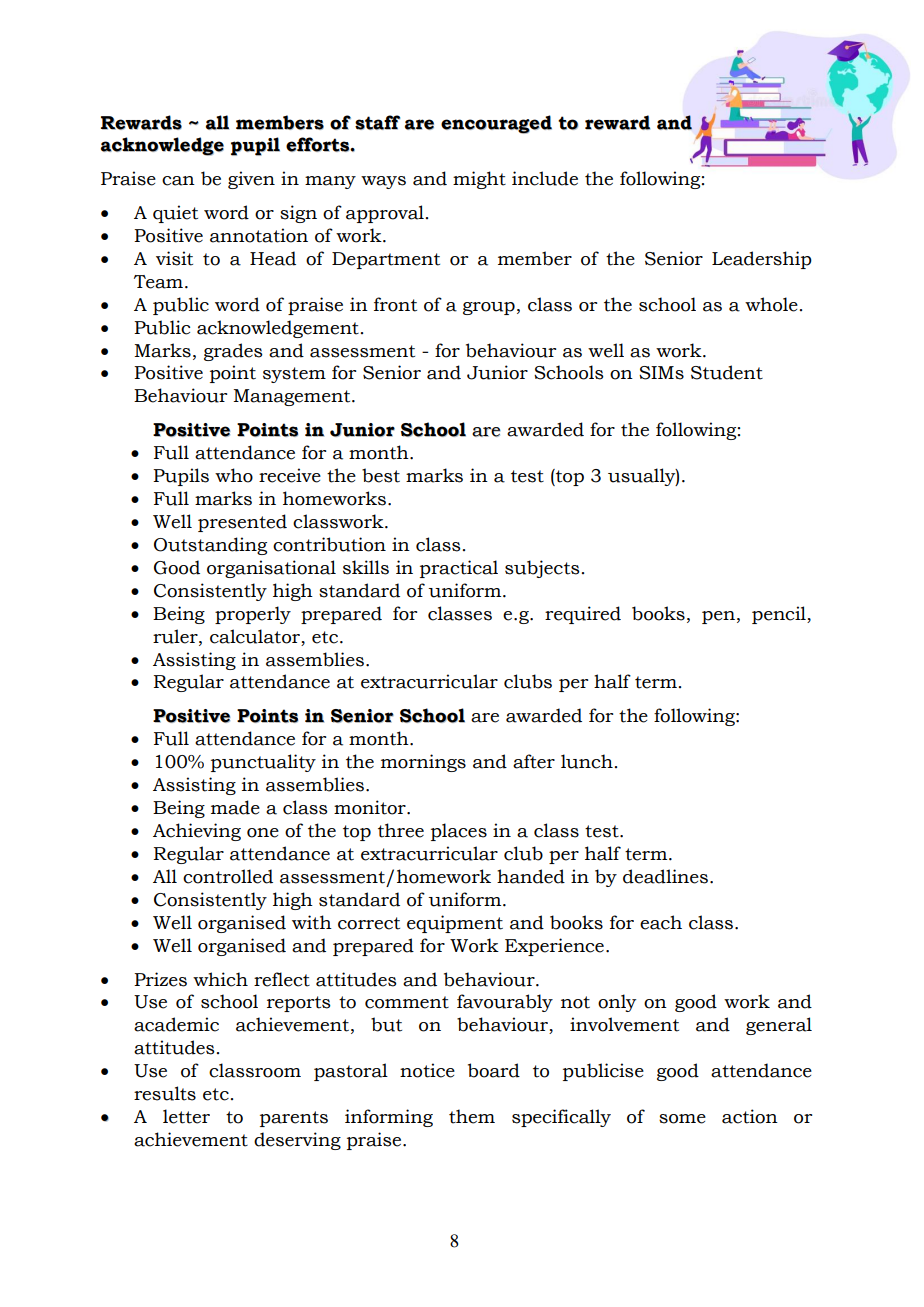  I want to click on might, so click(479, 180).
